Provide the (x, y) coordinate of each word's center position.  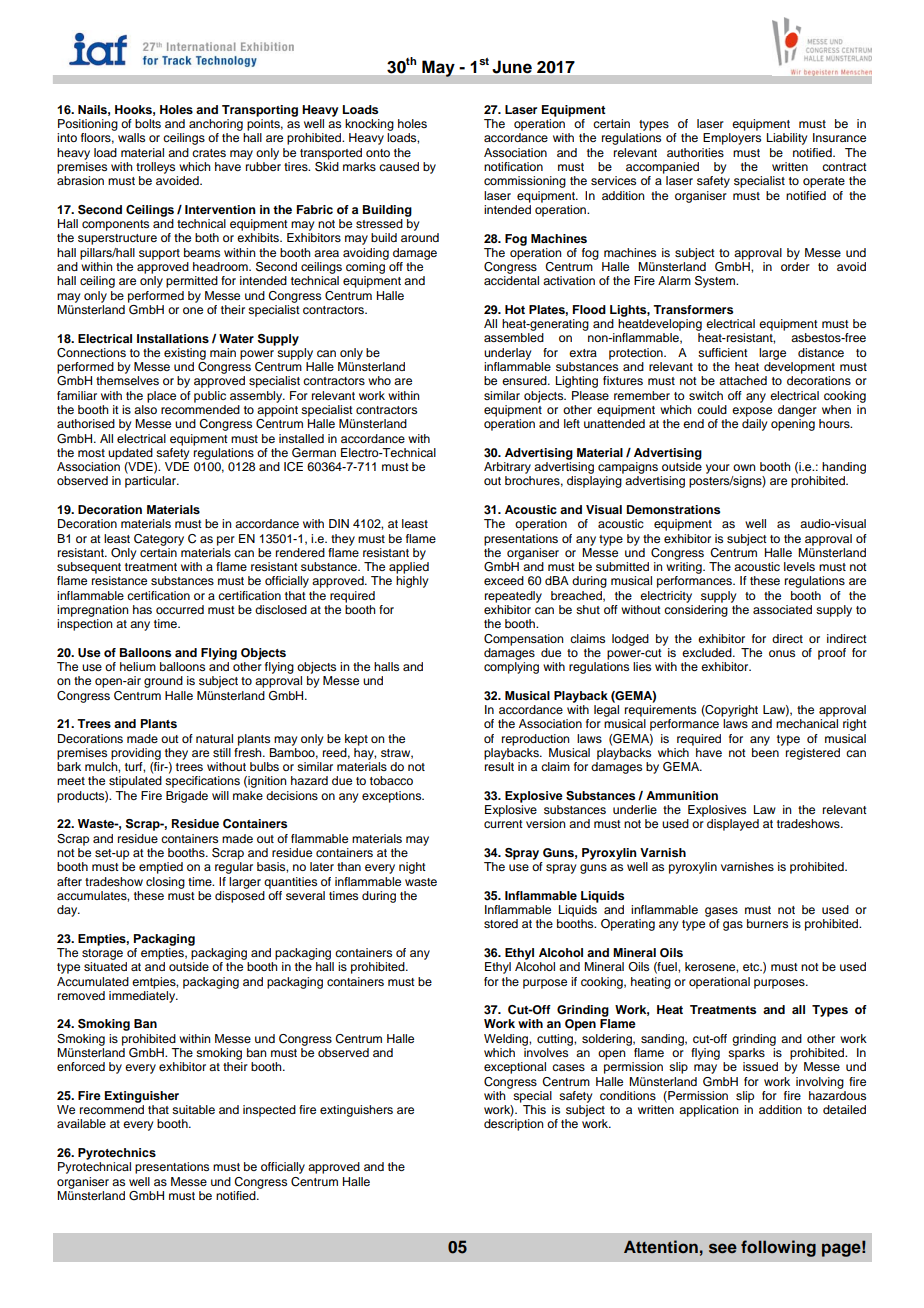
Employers (732, 139)
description (514, 1125)
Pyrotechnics (117, 1154)
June (512, 67)
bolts (148, 123)
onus (782, 653)
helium (138, 666)
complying (511, 668)
